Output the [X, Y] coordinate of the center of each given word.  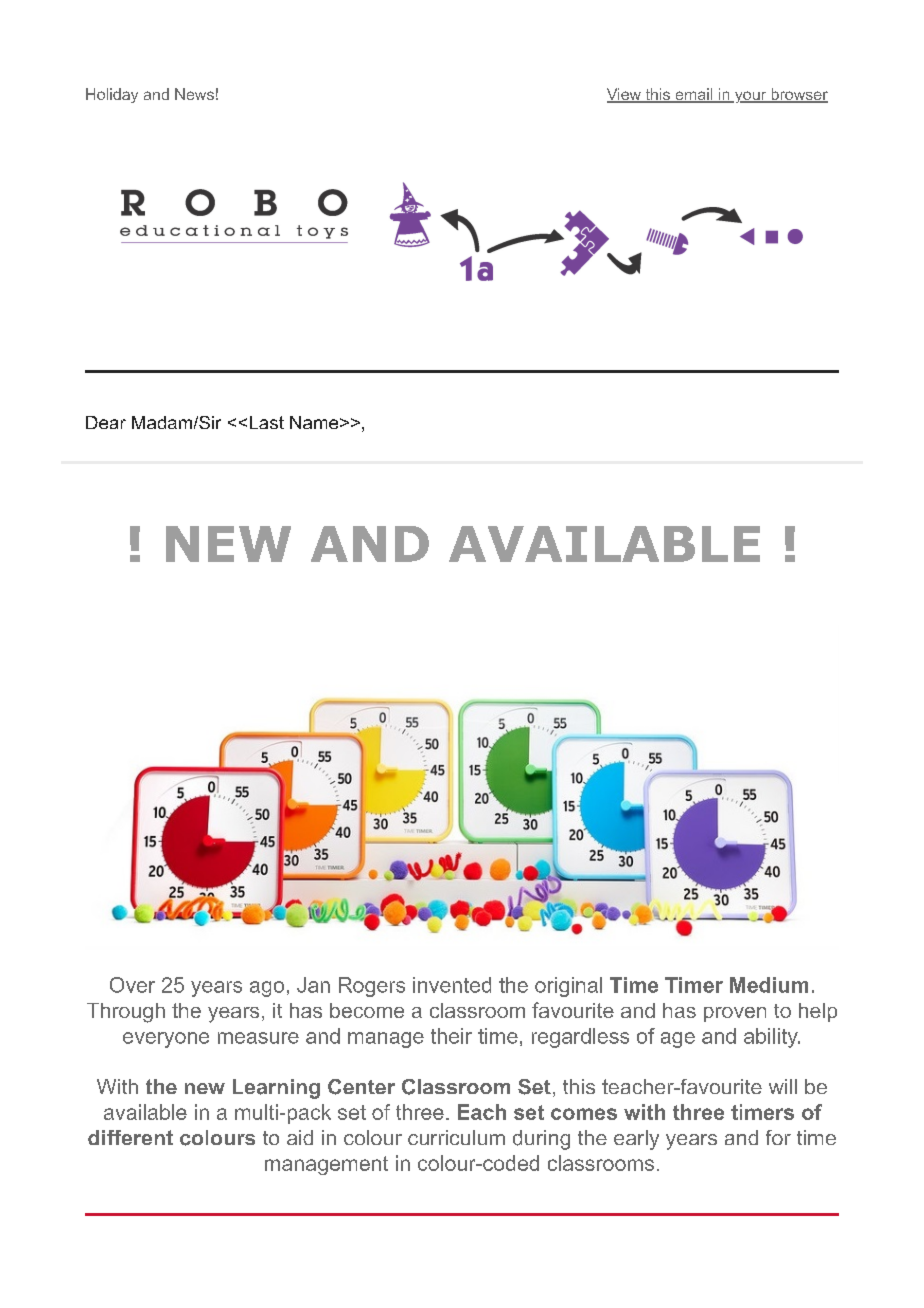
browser [798, 95]
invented [452, 985]
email [694, 95]
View [625, 95]
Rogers [372, 987]
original [568, 987]
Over [132, 985]
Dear [106, 422]
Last [267, 422]
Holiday [112, 95]
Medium [769, 985]
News [194, 94]
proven [735, 1014]
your [750, 97]
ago [267, 989]
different [130, 1137]
